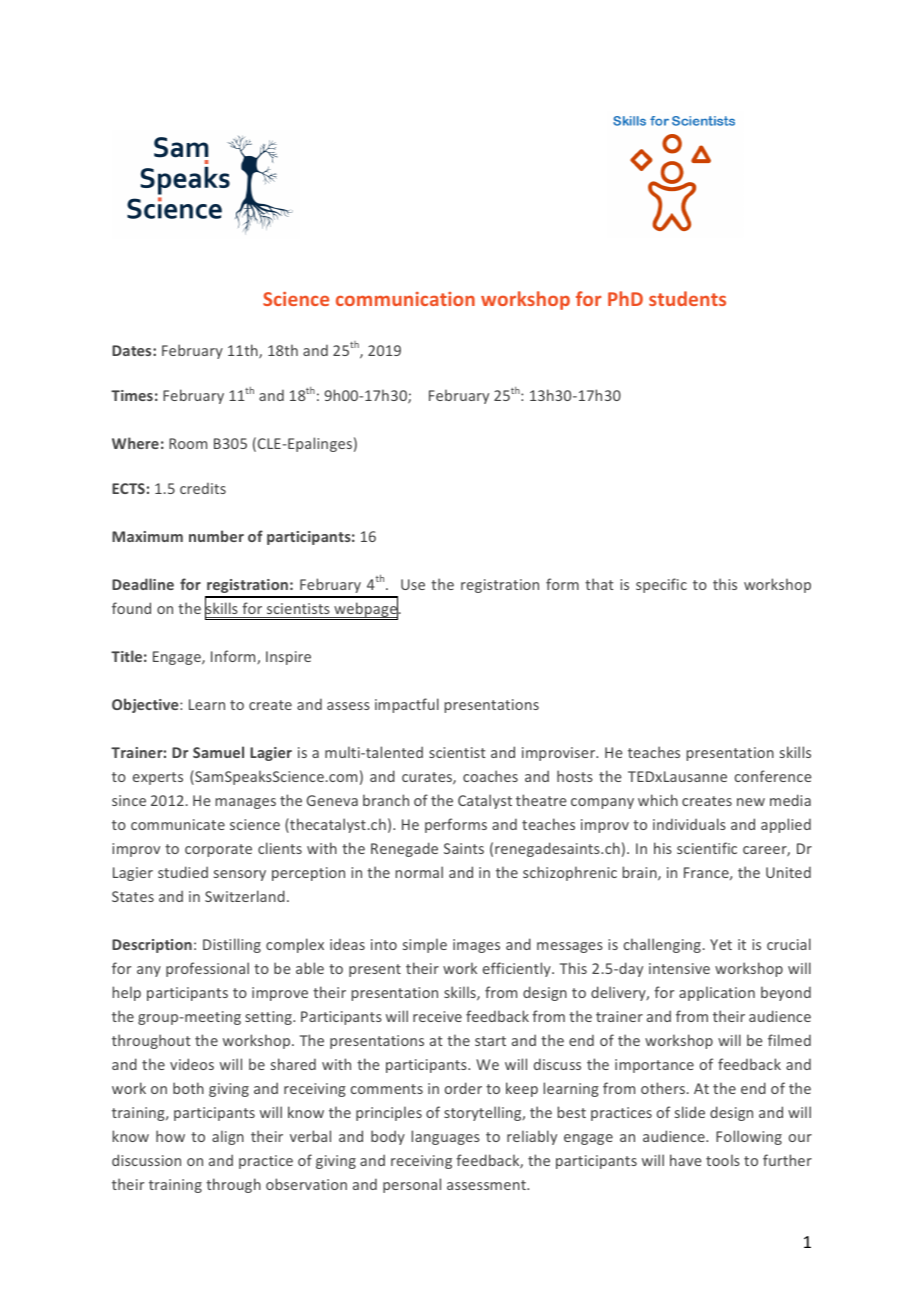 This document has height=1308, width=924. Describe the element at coordinates (707, 848) in the document. I see `scientific` at that location.
